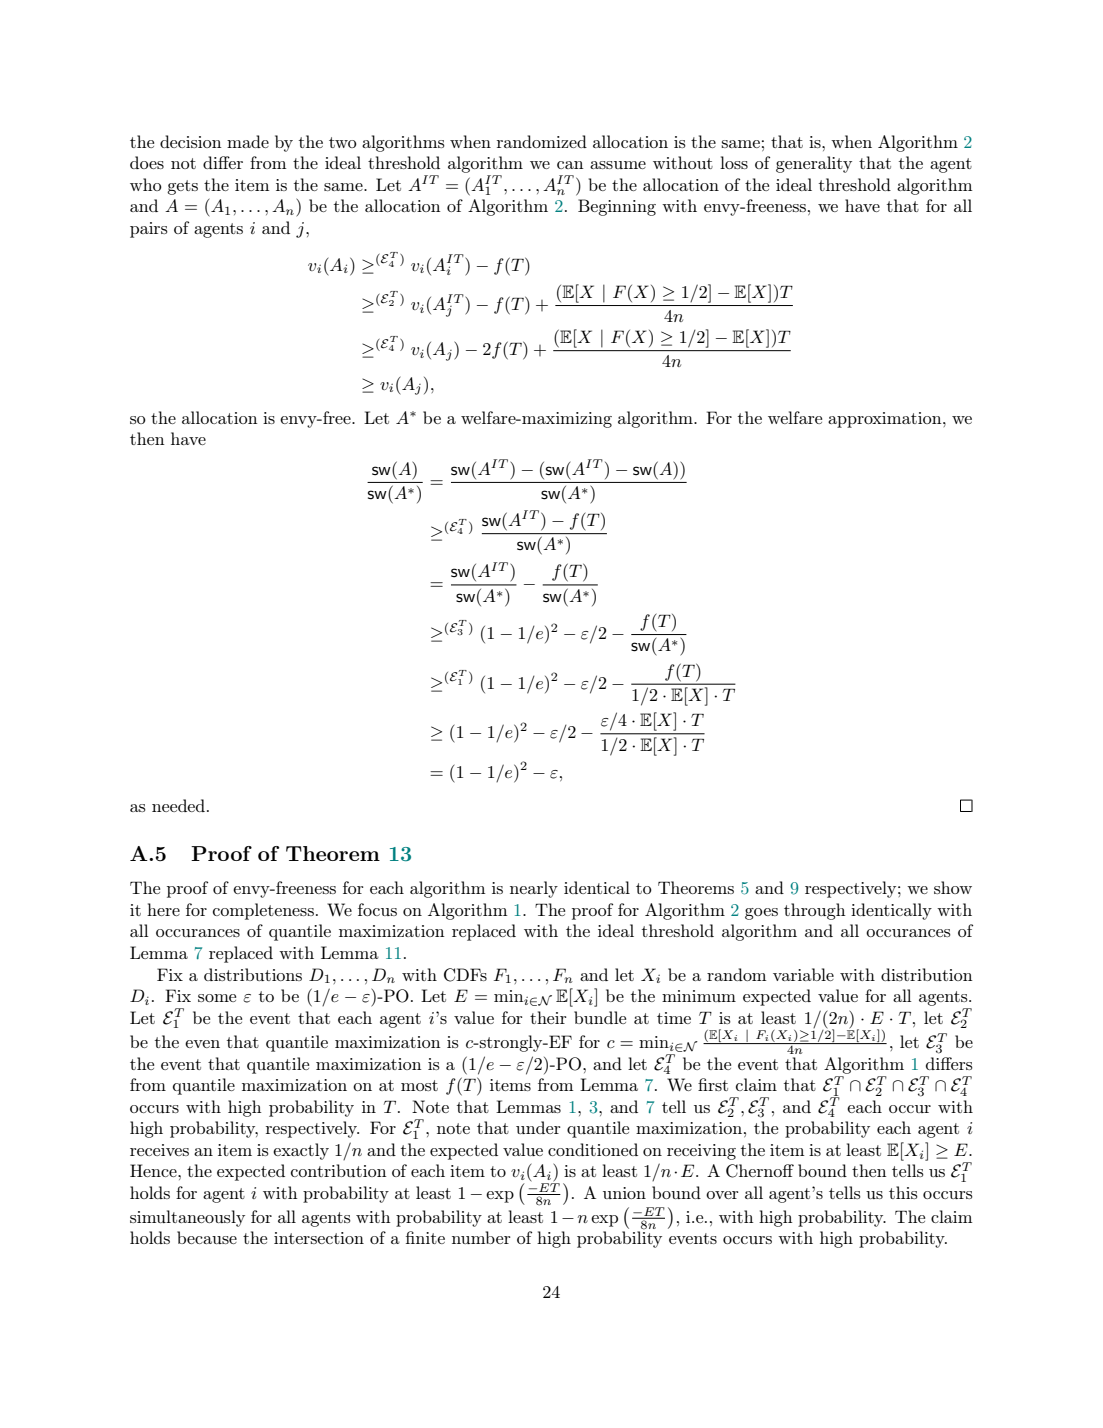 The width and height of the page is (1103, 1428). Describe the element at coordinates (248, 141) in the page. I see `made` at that location.
